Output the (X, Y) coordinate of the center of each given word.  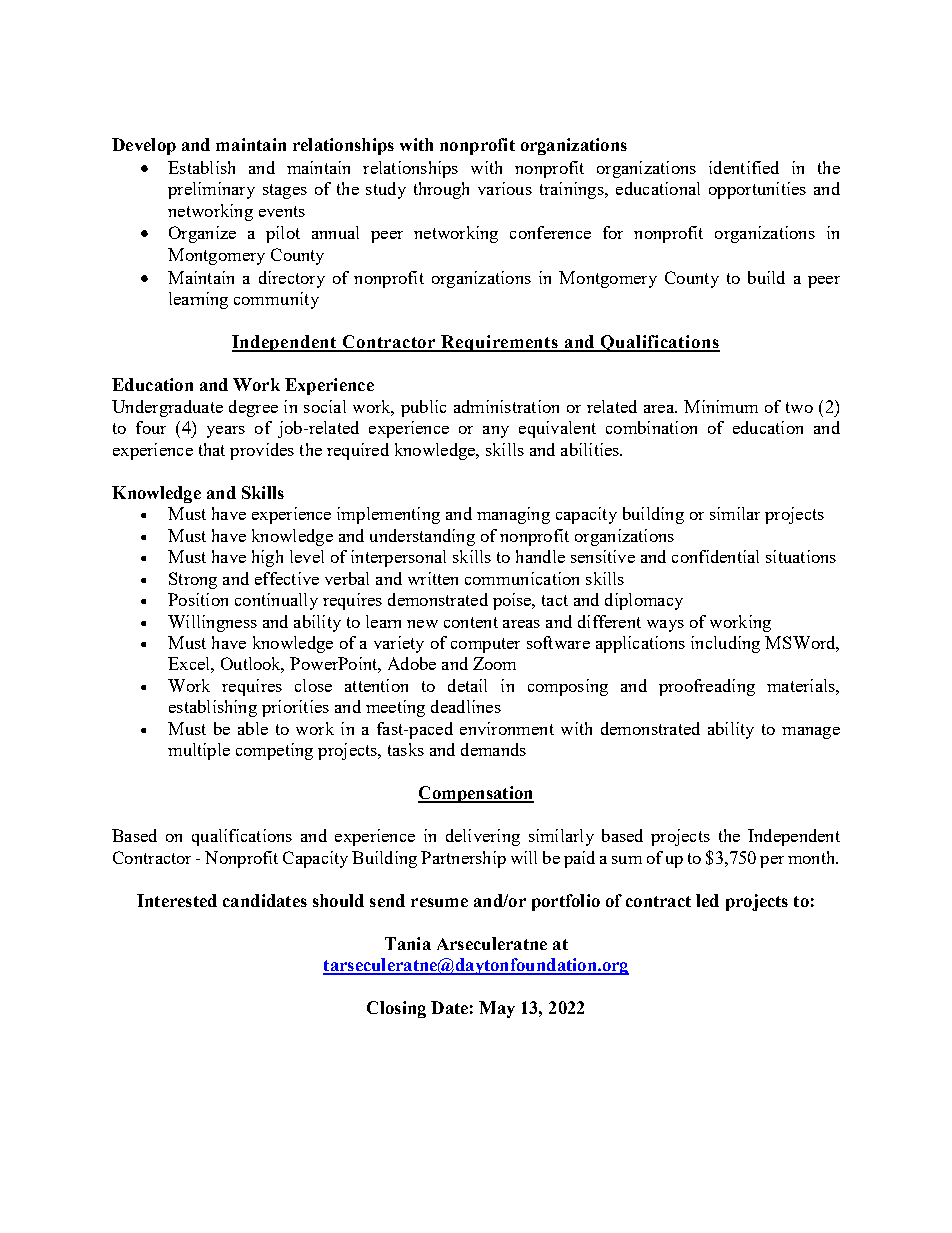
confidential (715, 556)
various (505, 188)
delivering (483, 837)
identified (744, 167)
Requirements (500, 343)
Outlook (252, 665)
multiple (199, 751)
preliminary (211, 190)
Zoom (494, 663)
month (813, 857)
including (725, 644)
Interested (177, 900)
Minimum (721, 406)
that (212, 449)
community (276, 300)
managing (513, 515)
